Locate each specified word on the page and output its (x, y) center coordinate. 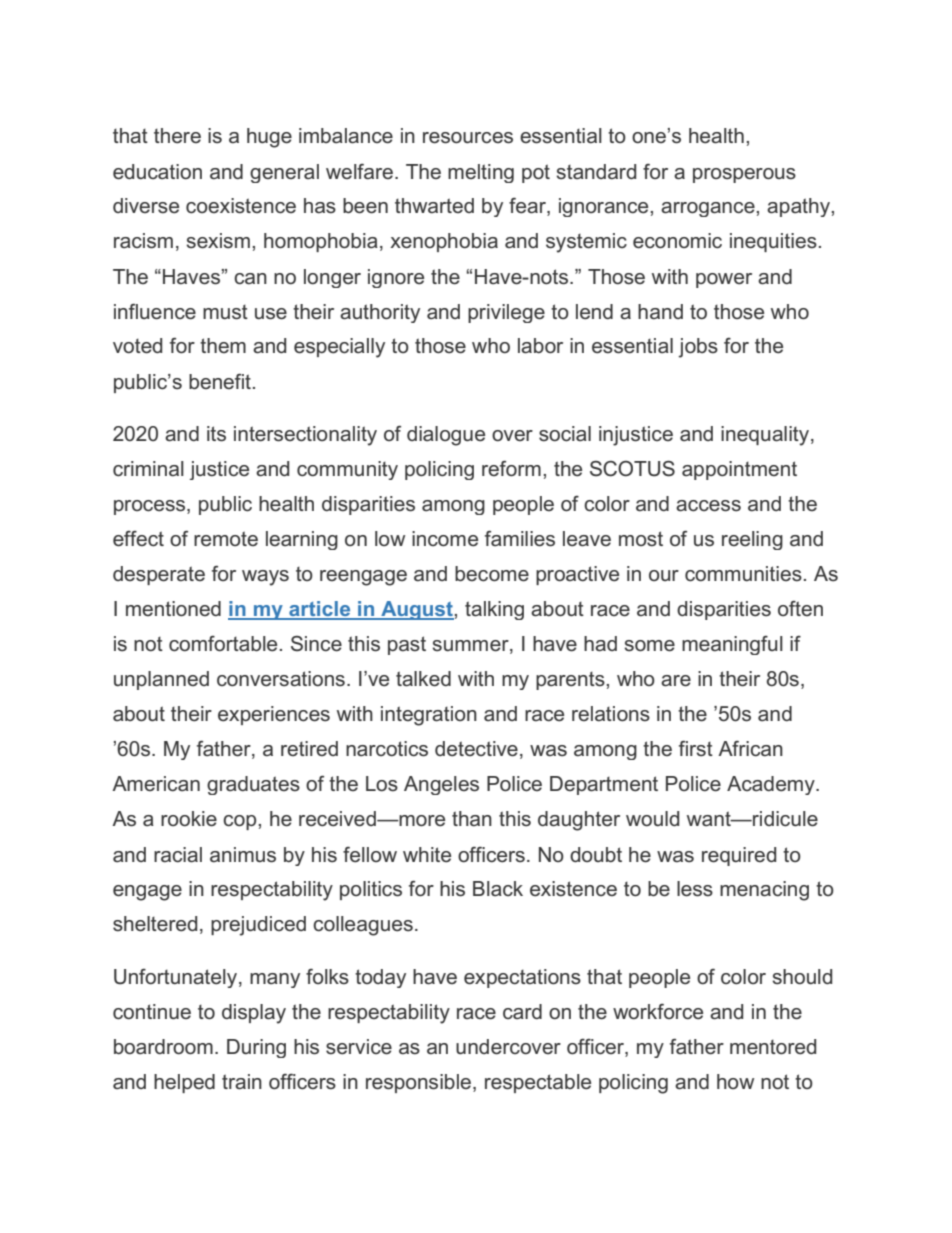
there (177, 136)
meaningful (732, 645)
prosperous (744, 175)
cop (241, 822)
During (256, 1048)
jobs (698, 348)
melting (481, 173)
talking (494, 610)
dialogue (446, 436)
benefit (220, 381)
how (735, 1081)
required (739, 856)
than (472, 819)
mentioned (173, 609)
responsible (420, 1083)
